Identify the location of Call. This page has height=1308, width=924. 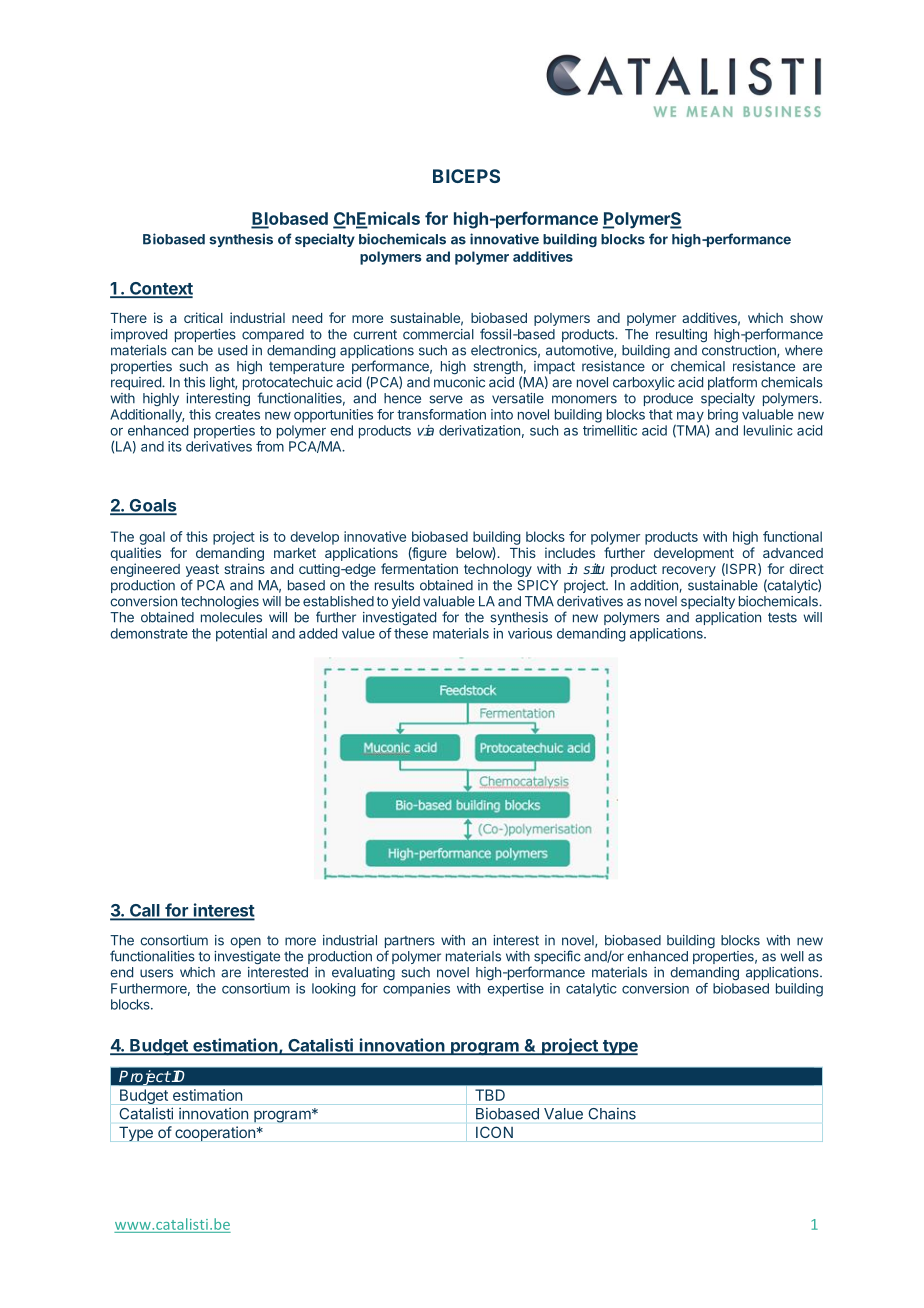
(145, 911).
